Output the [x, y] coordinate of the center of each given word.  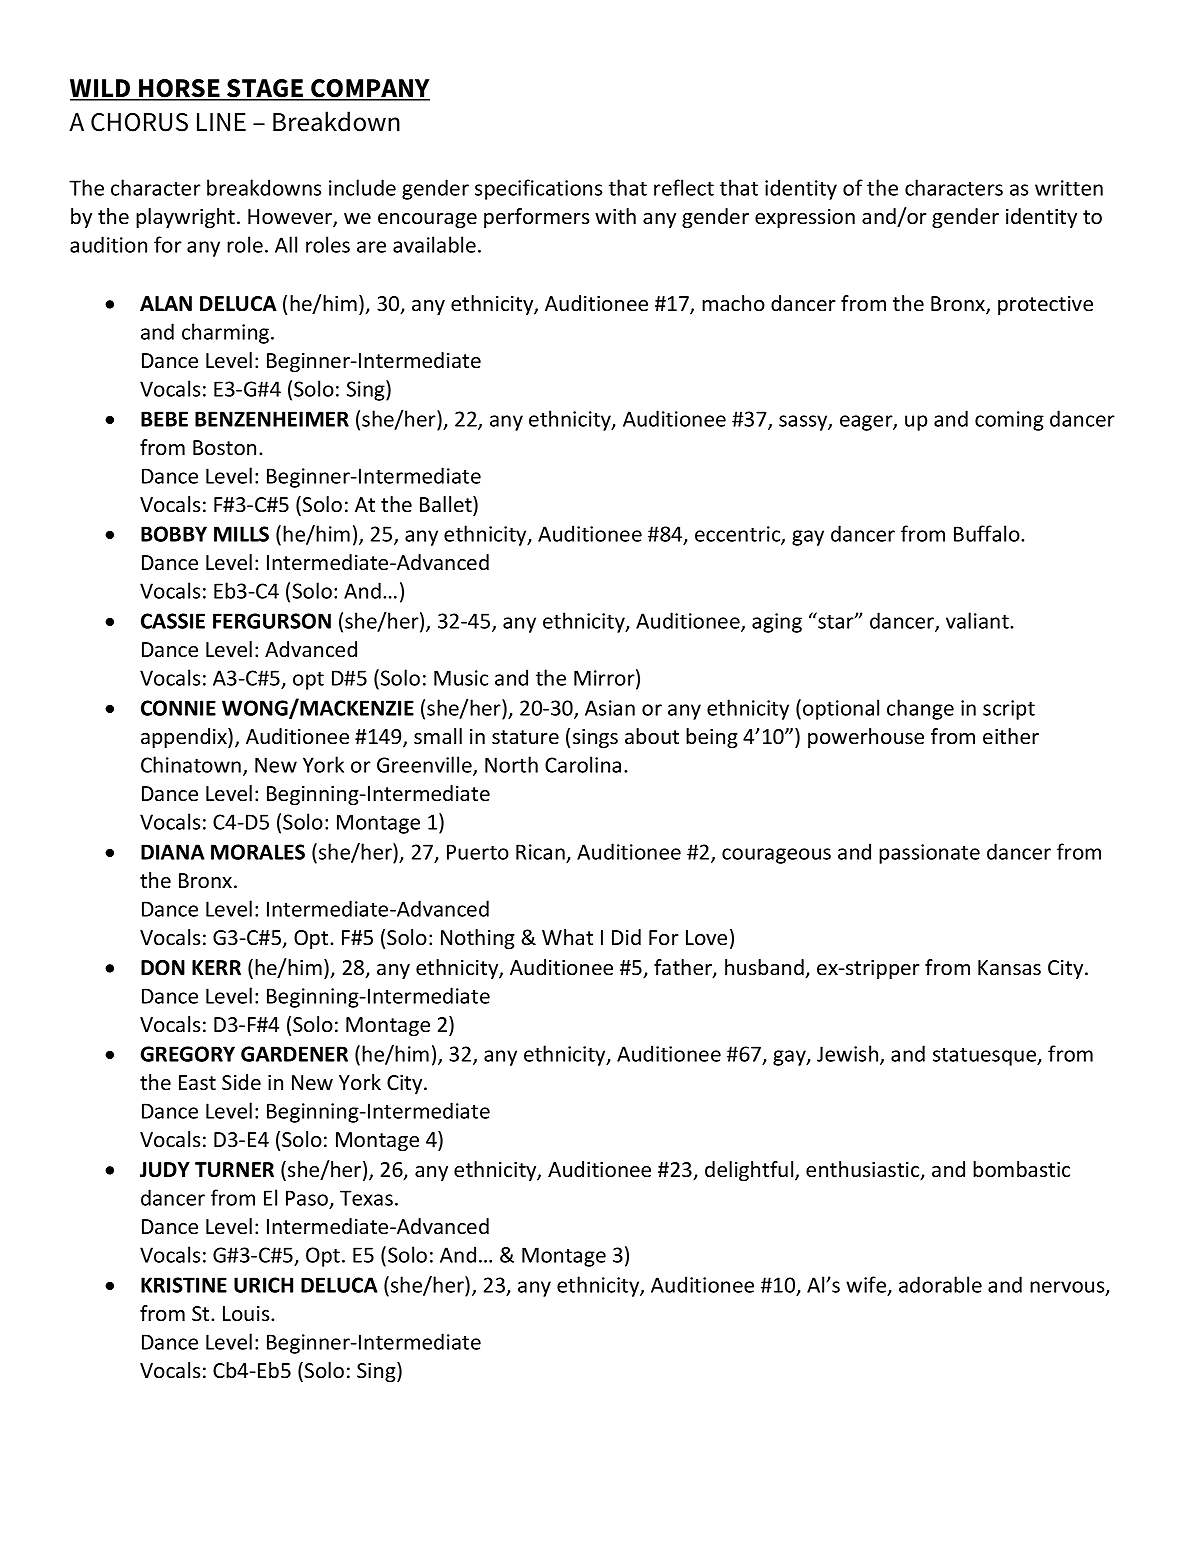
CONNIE [178, 708]
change [920, 709]
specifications [538, 189]
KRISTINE [184, 1285]
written [1069, 188]
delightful [750, 1171]
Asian [610, 708]
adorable [940, 1284]
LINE [221, 122]
